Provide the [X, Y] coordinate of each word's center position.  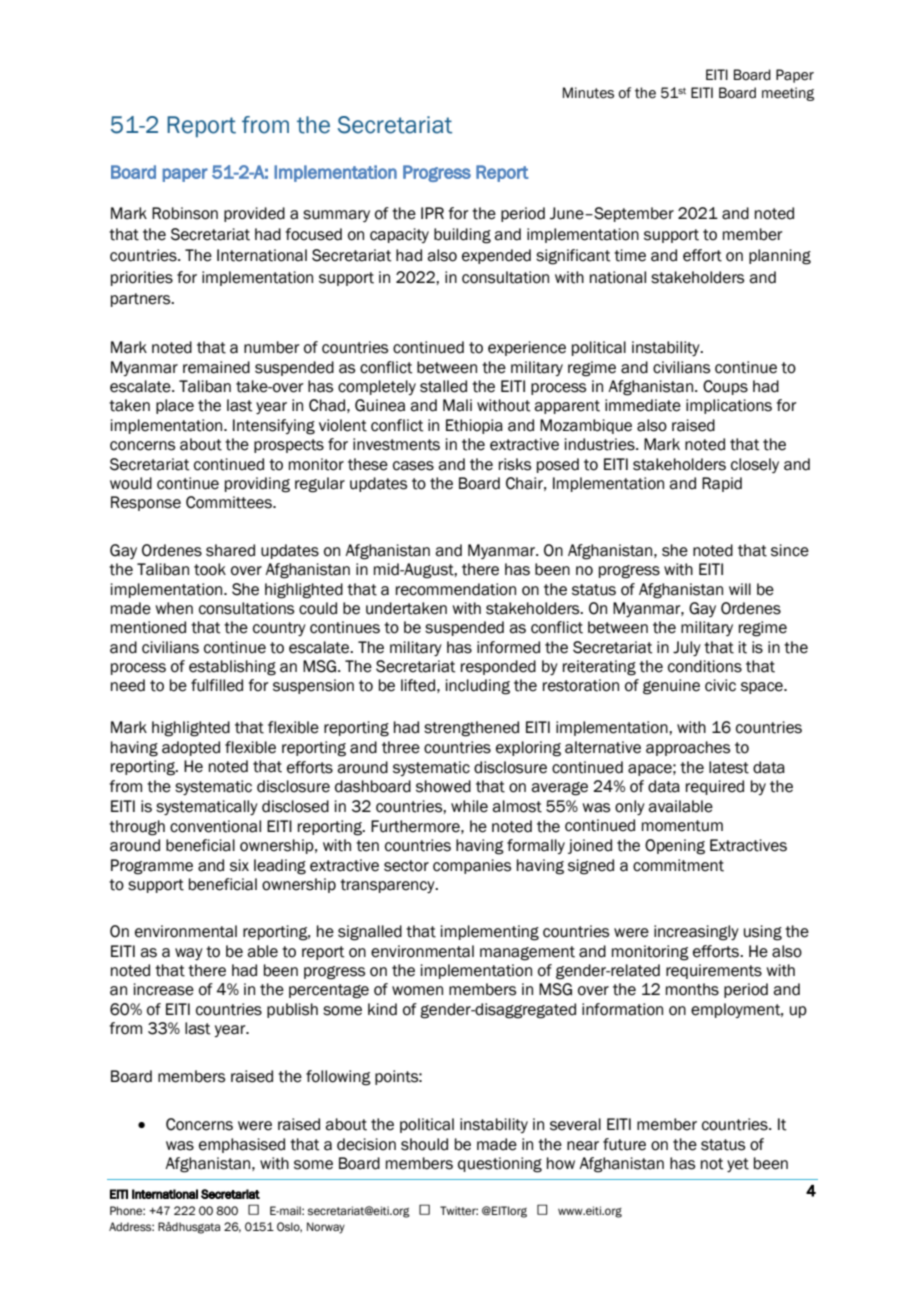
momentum [682, 826]
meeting [788, 94]
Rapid [722, 484]
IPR [432, 213]
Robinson [185, 213]
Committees [230, 502]
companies [472, 866]
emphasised [242, 1145]
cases [413, 466]
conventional [215, 826]
